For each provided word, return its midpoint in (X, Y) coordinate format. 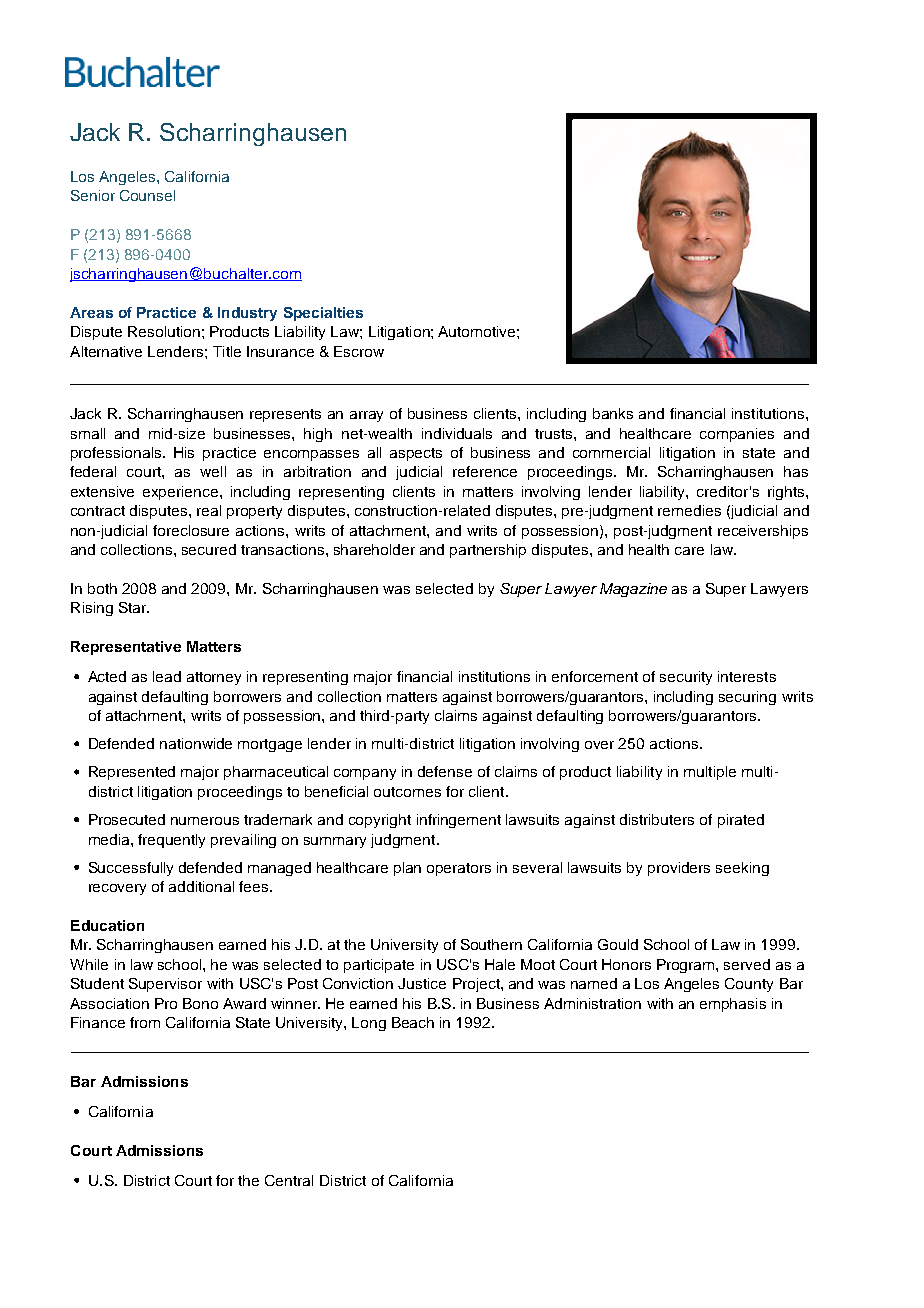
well (213, 471)
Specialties (323, 314)
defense (445, 771)
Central (289, 1180)
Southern (491, 944)
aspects (416, 454)
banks (613, 413)
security (686, 678)
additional (201, 886)
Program (687, 966)
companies (737, 435)
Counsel (147, 195)
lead (167, 676)
